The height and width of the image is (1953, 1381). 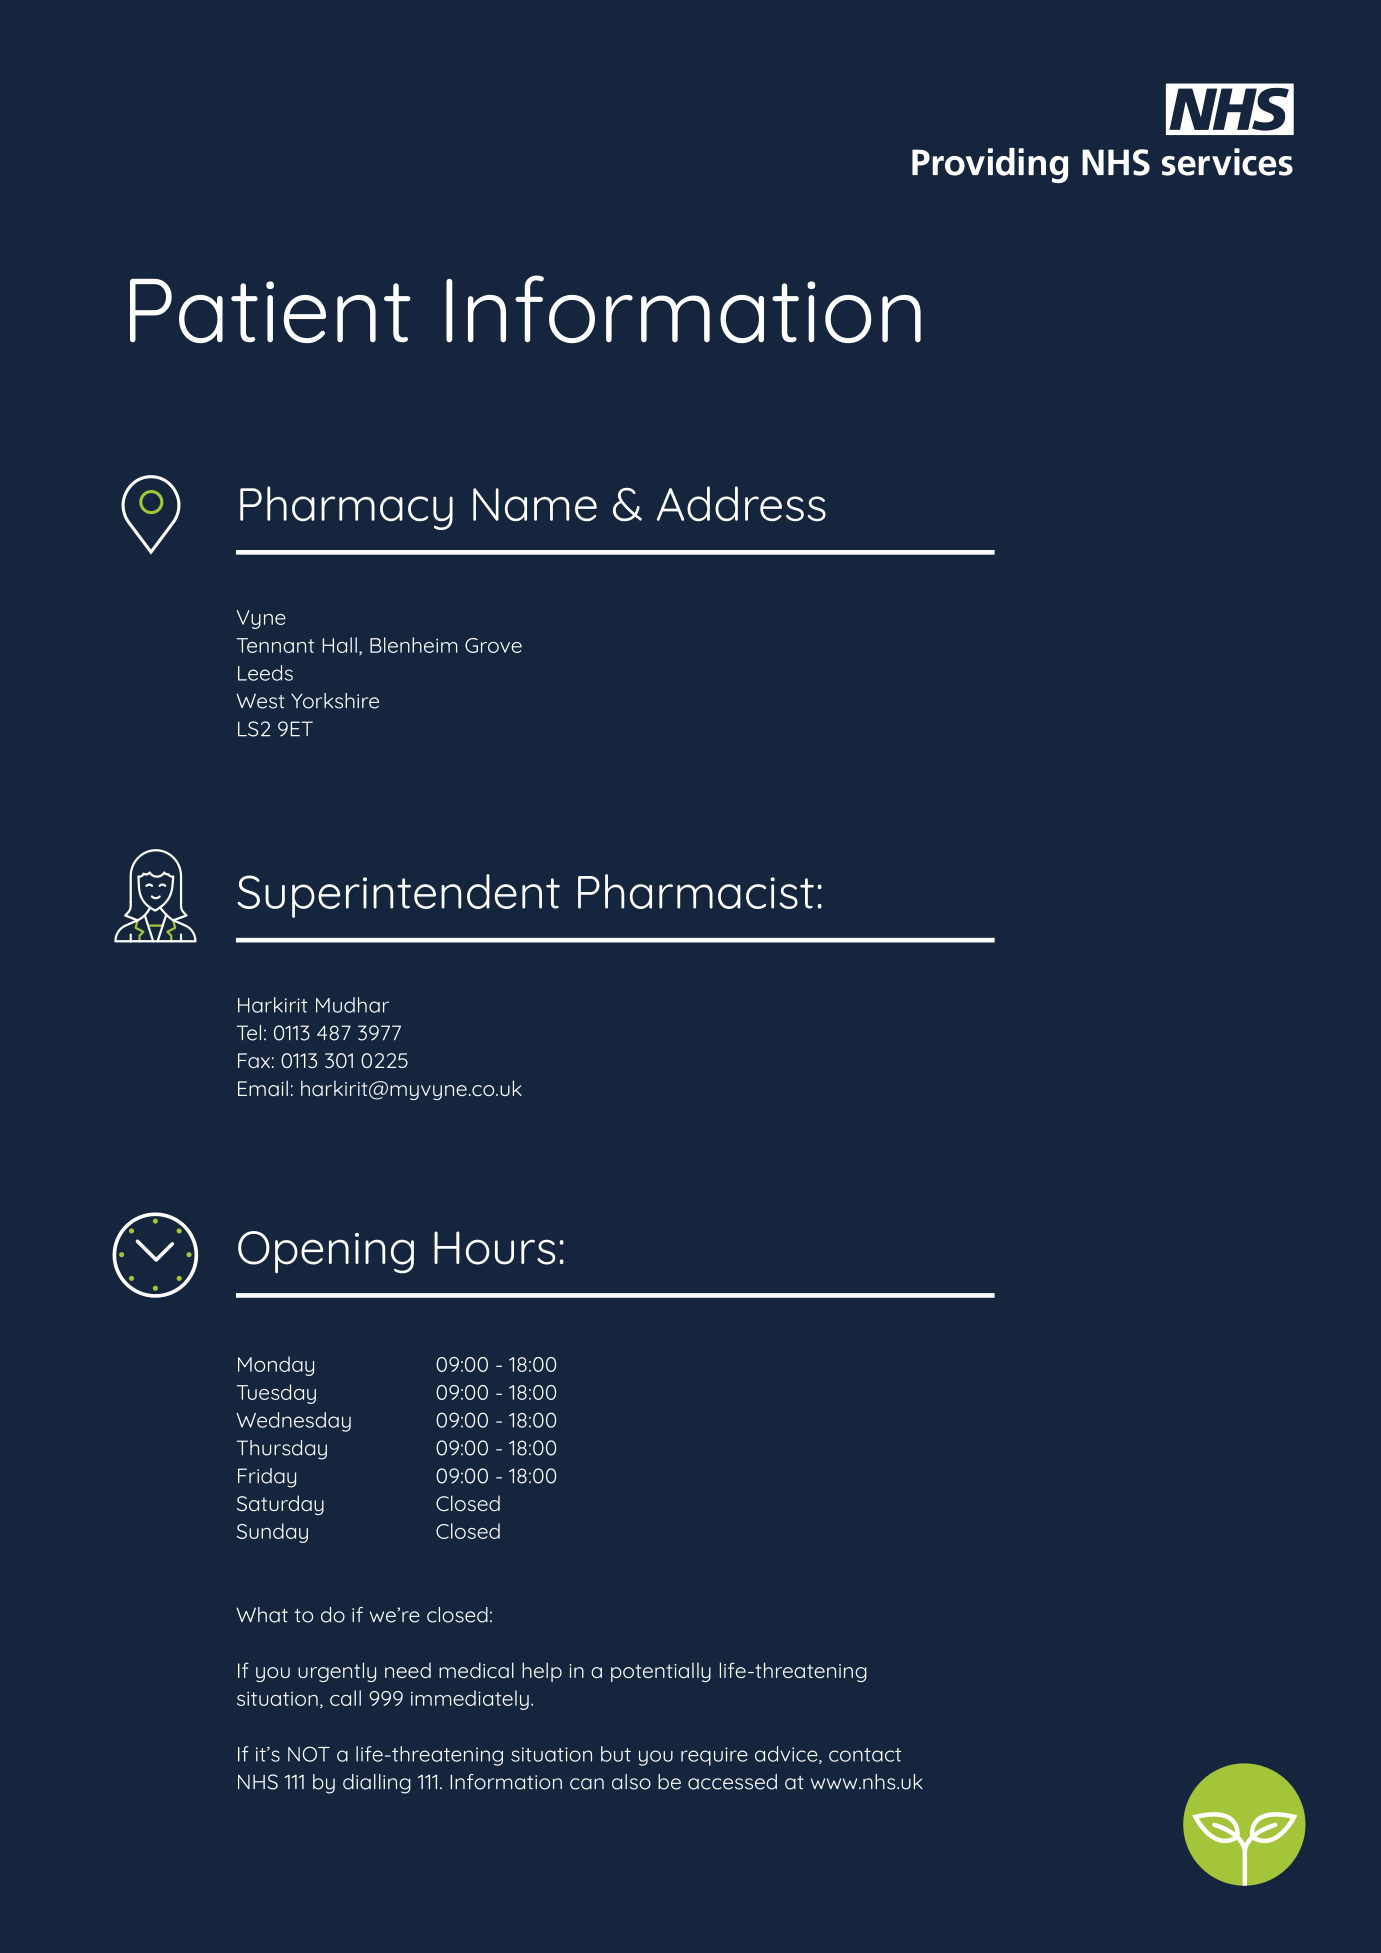 I want to click on can, so click(x=587, y=1784).
